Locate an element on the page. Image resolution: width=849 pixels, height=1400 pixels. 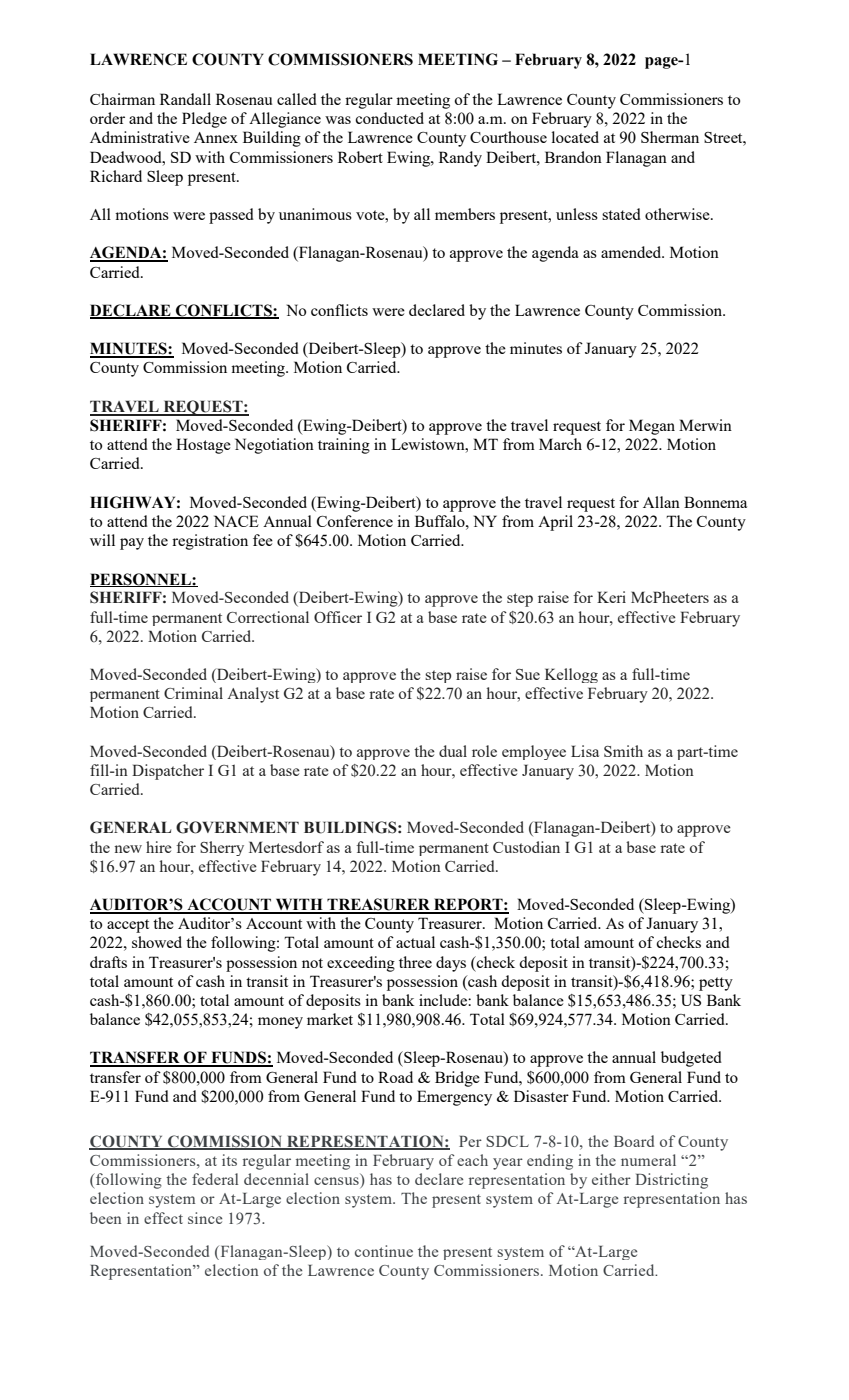
since is located at coordinates (205, 1218).
